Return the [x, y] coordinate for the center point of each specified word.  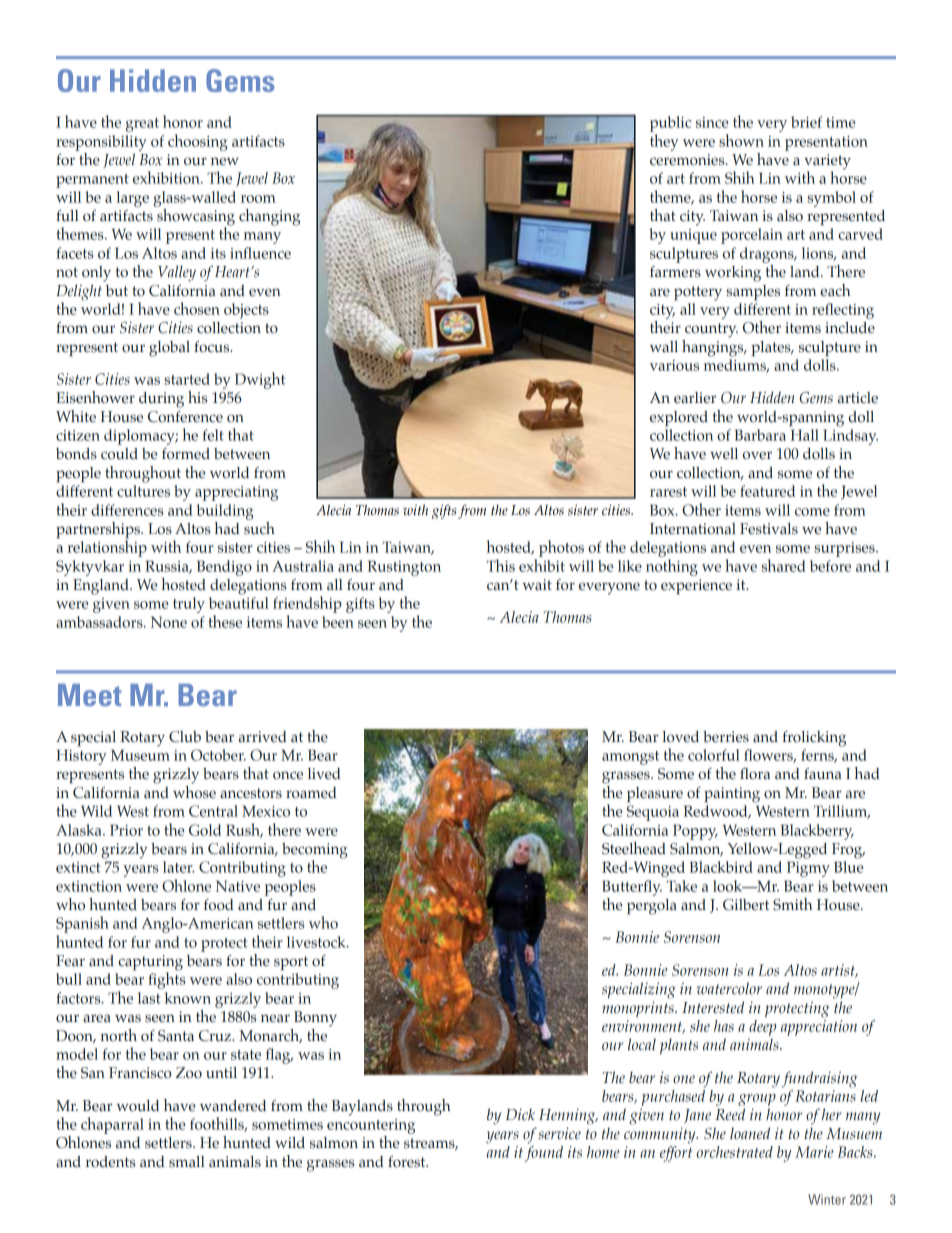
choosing [197, 142]
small [187, 1162]
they [664, 142]
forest [408, 1162]
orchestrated [735, 1152]
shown [741, 140]
